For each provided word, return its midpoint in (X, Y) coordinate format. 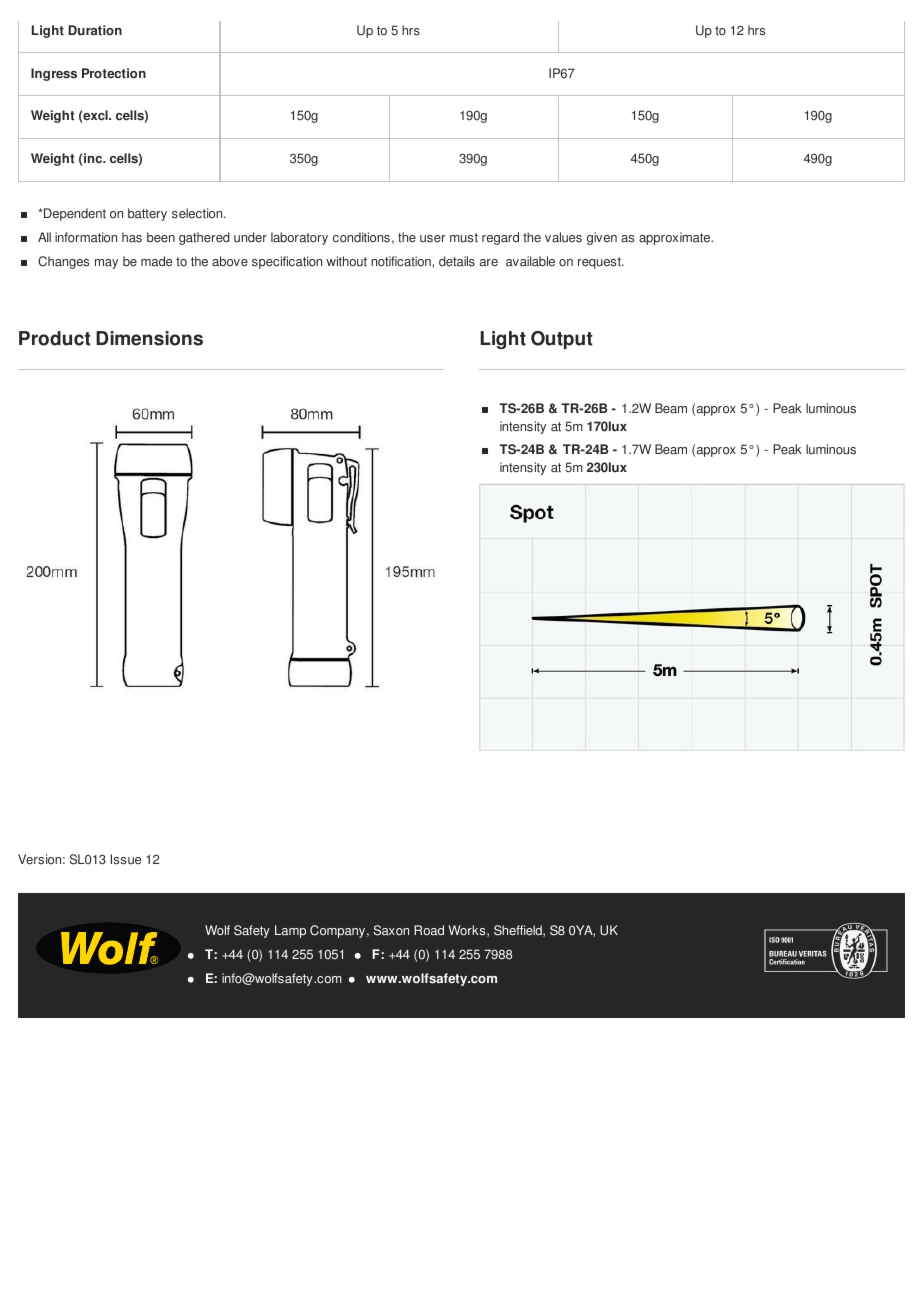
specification (287, 262)
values (563, 237)
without (346, 261)
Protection (114, 73)
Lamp (290, 931)
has (132, 237)
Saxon (391, 930)
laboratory (299, 238)
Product (55, 338)
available (530, 261)
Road (429, 930)
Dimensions (149, 338)
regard (500, 238)
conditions (361, 237)
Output (562, 340)
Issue (126, 859)
